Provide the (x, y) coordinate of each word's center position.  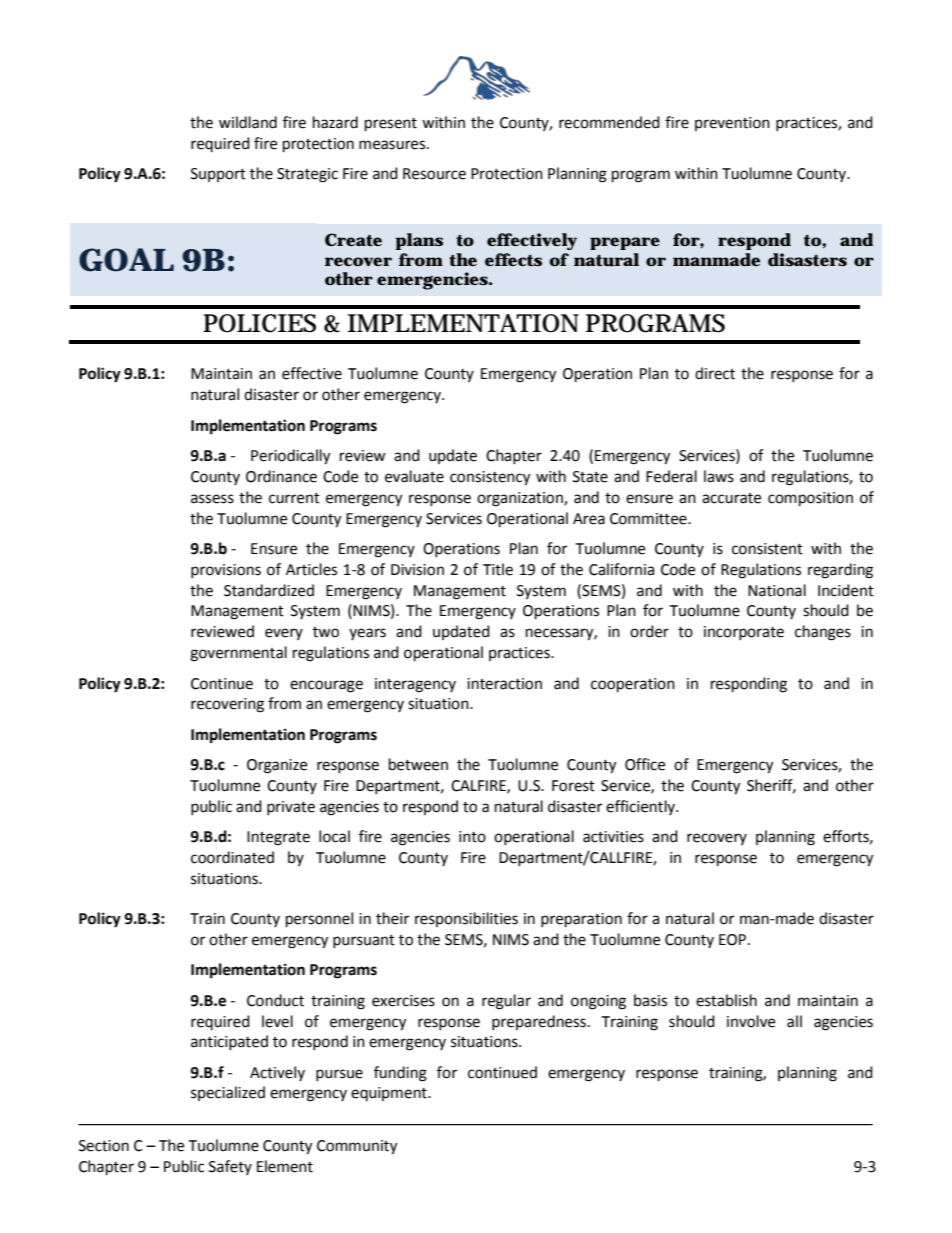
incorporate (744, 633)
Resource (434, 174)
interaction (504, 684)
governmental (238, 654)
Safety (230, 1167)
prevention (732, 124)
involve (751, 1021)
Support (218, 175)
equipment (390, 1094)
